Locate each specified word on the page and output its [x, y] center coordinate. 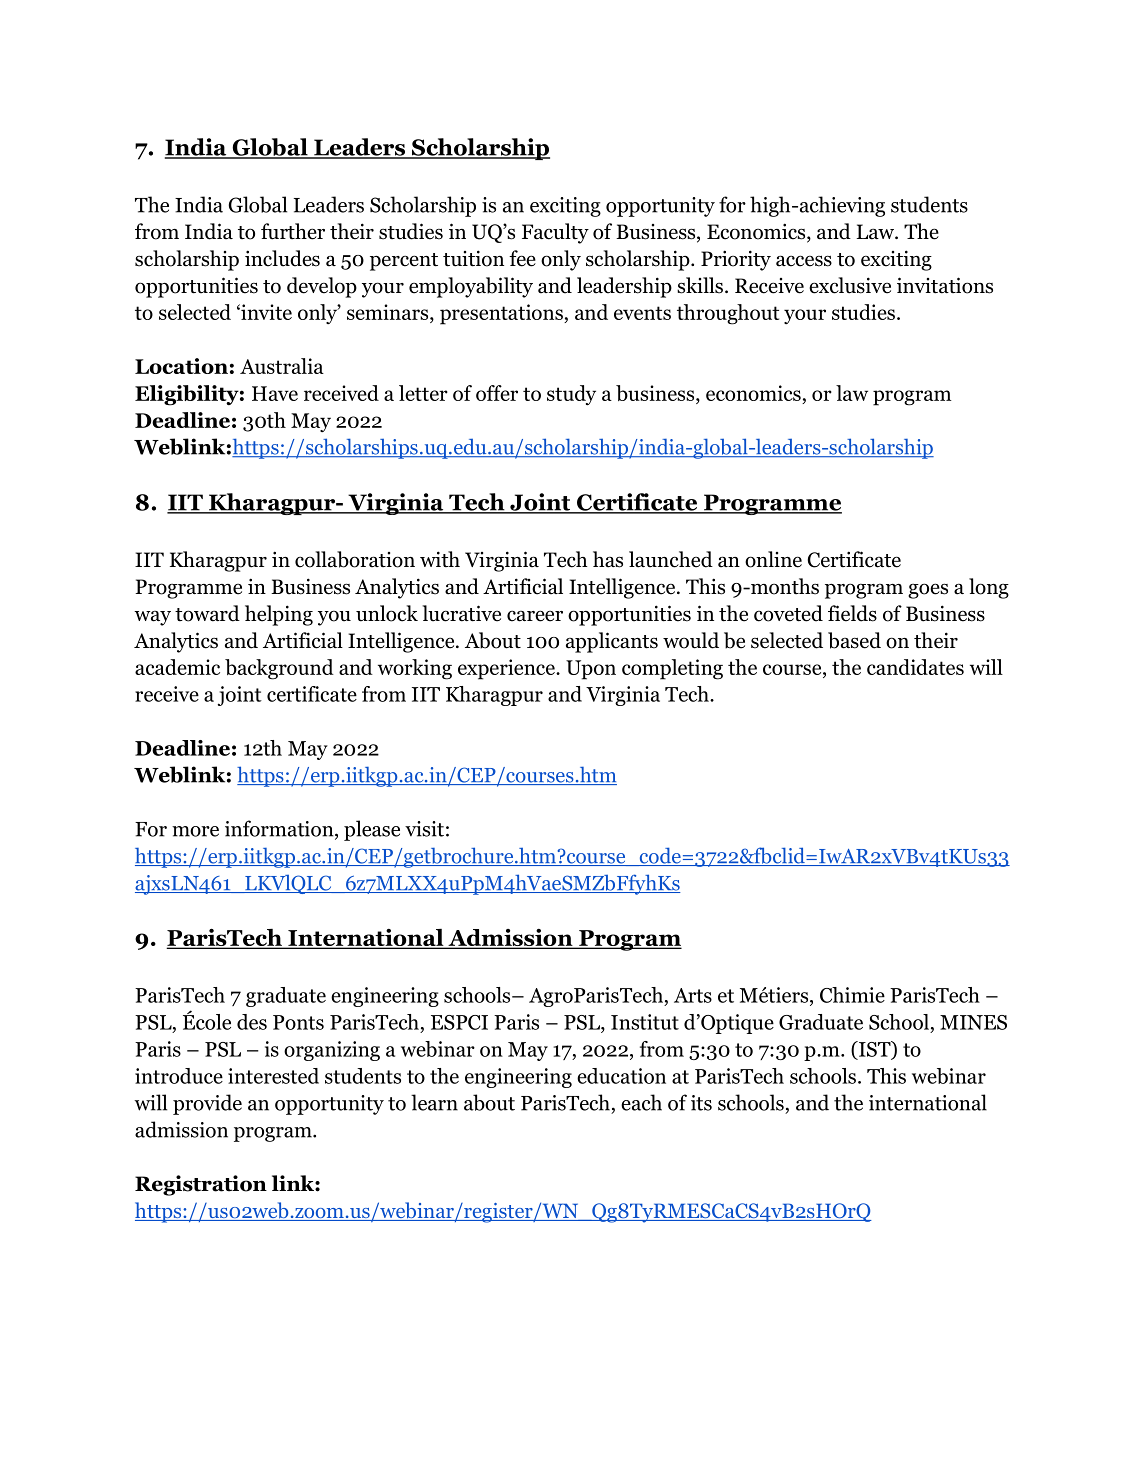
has [608, 559]
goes [928, 591]
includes [282, 258]
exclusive [850, 285]
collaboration [355, 559]
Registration [201, 1185]
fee [522, 258]
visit [424, 829]
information [280, 829]
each [641, 1102]
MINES [973, 1022]
